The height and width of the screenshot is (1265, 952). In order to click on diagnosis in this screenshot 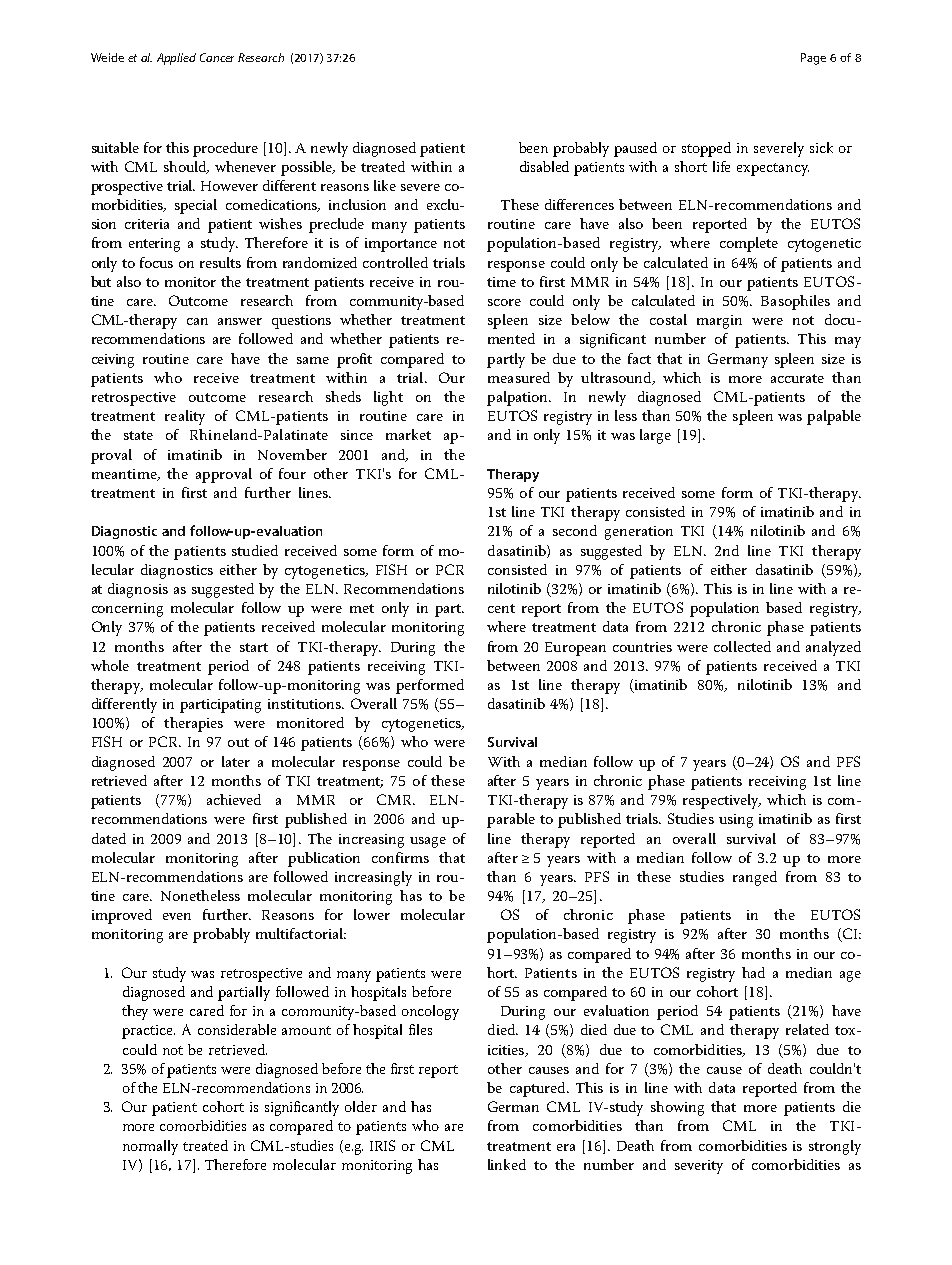, I will do `click(138, 590)`.
